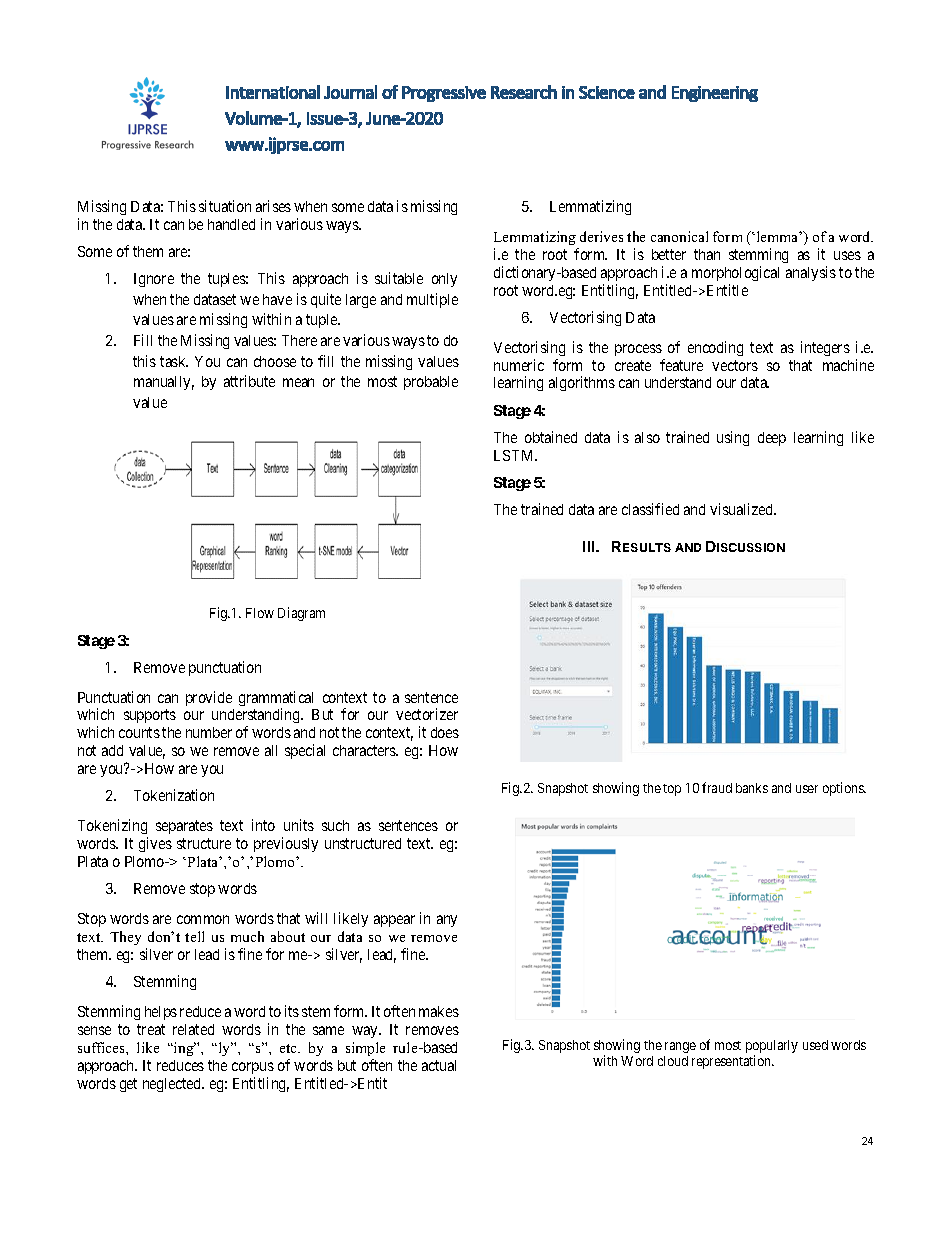  Describe the element at coordinates (715, 94) in the screenshot. I see `Engineering` at that location.
